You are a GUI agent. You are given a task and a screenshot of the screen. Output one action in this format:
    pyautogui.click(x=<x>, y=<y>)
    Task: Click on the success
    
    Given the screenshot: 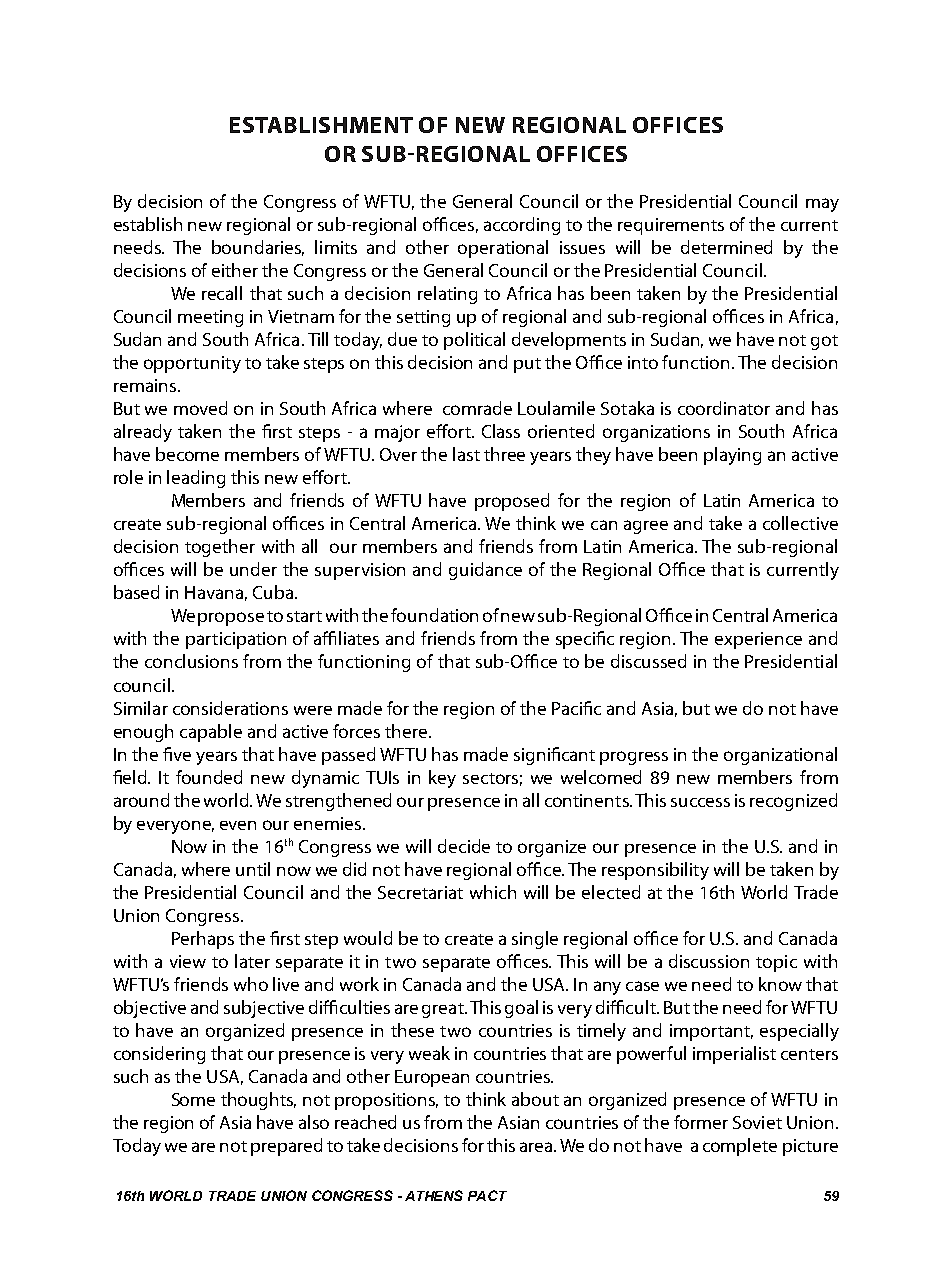 What is the action you would take?
    pyautogui.click(x=700, y=802)
